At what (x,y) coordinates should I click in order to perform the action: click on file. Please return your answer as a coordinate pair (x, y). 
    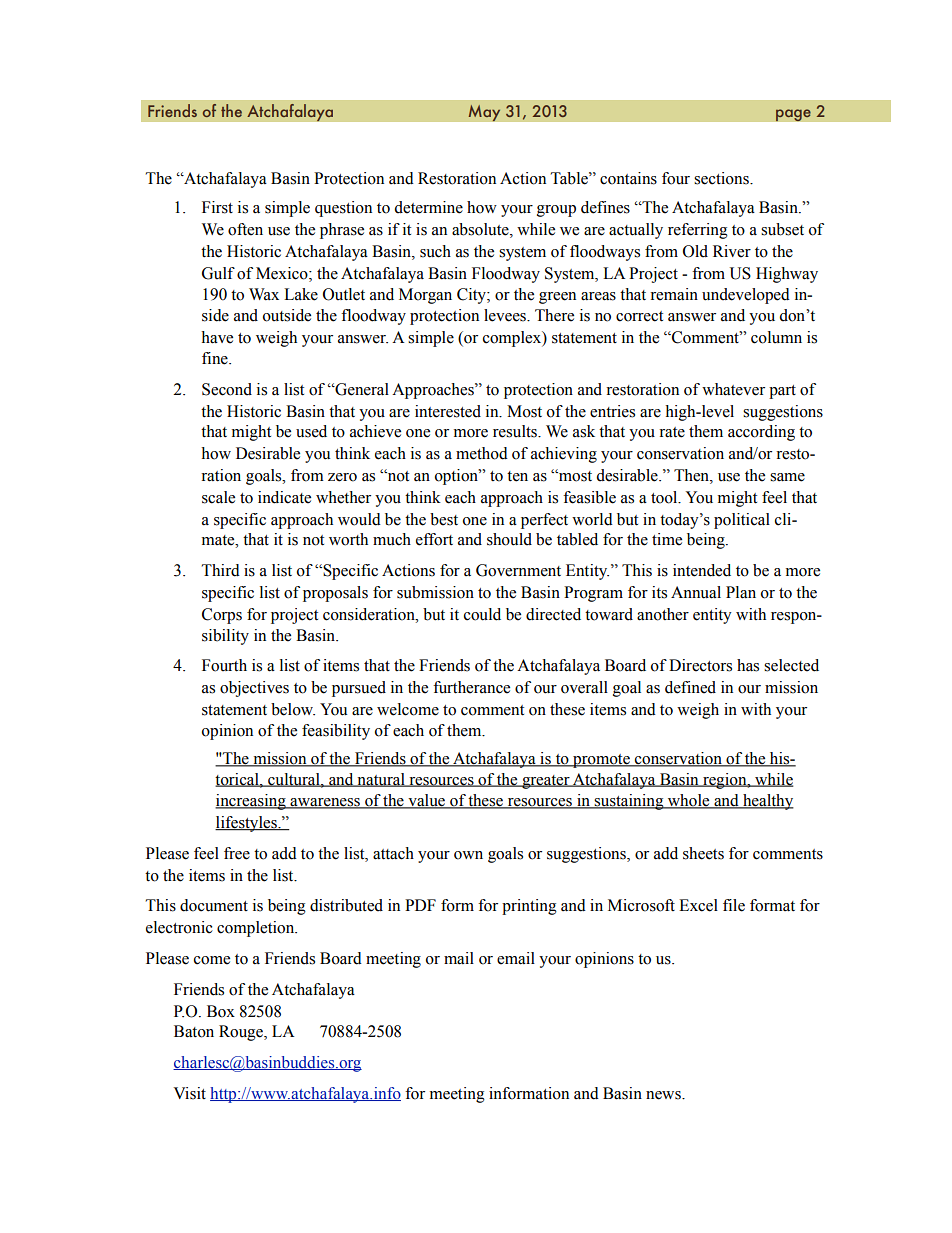
    Looking at the image, I should click on (734, 905).
